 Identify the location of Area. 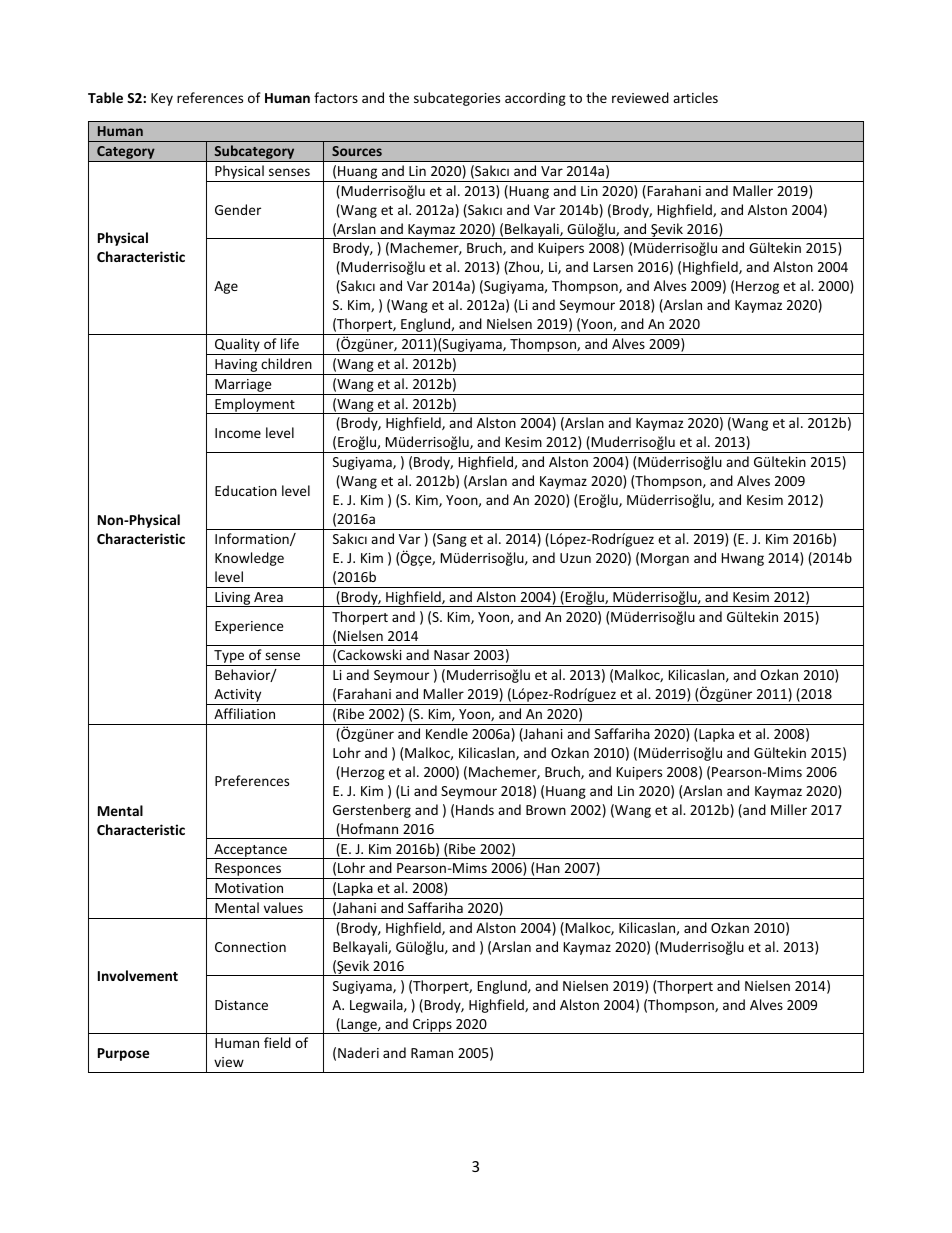
(268, 597).
